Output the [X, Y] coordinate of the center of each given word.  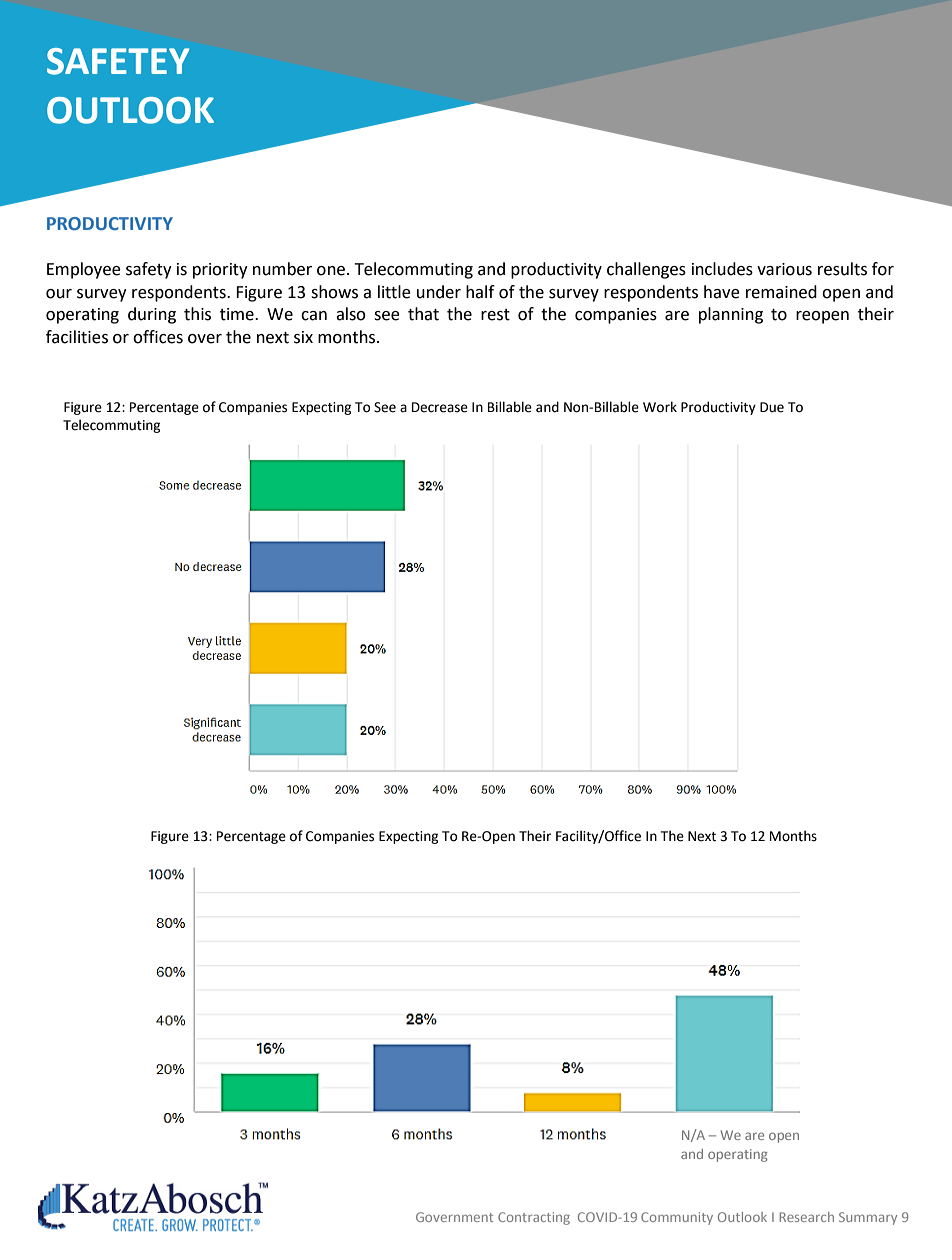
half [480, 292]
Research [806, 1217]
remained [781, 292]
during [152, 315]
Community [677, 1218]
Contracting [534, 1218]
